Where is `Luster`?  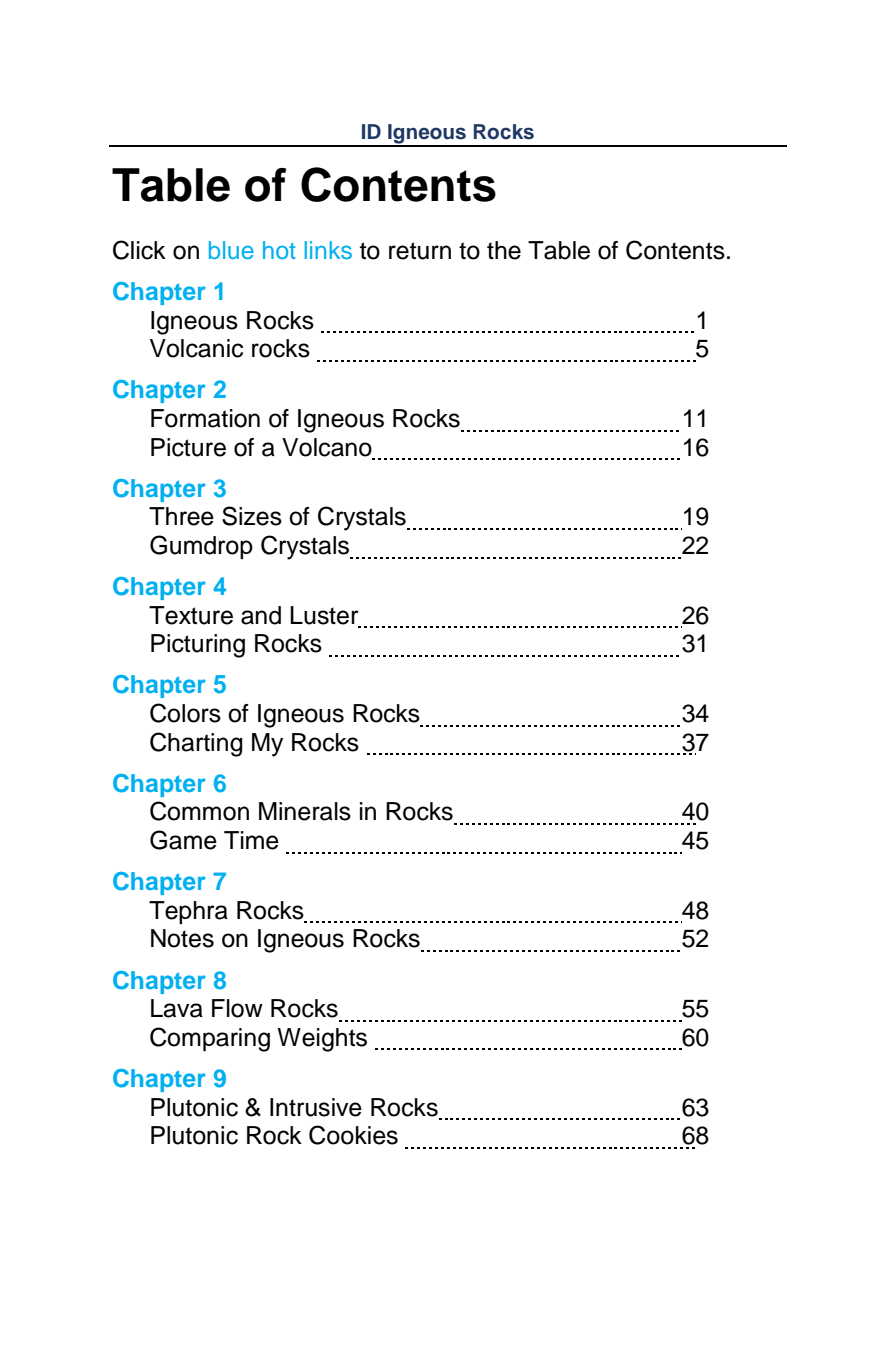 Luster is located at coordinates (324, 615).
